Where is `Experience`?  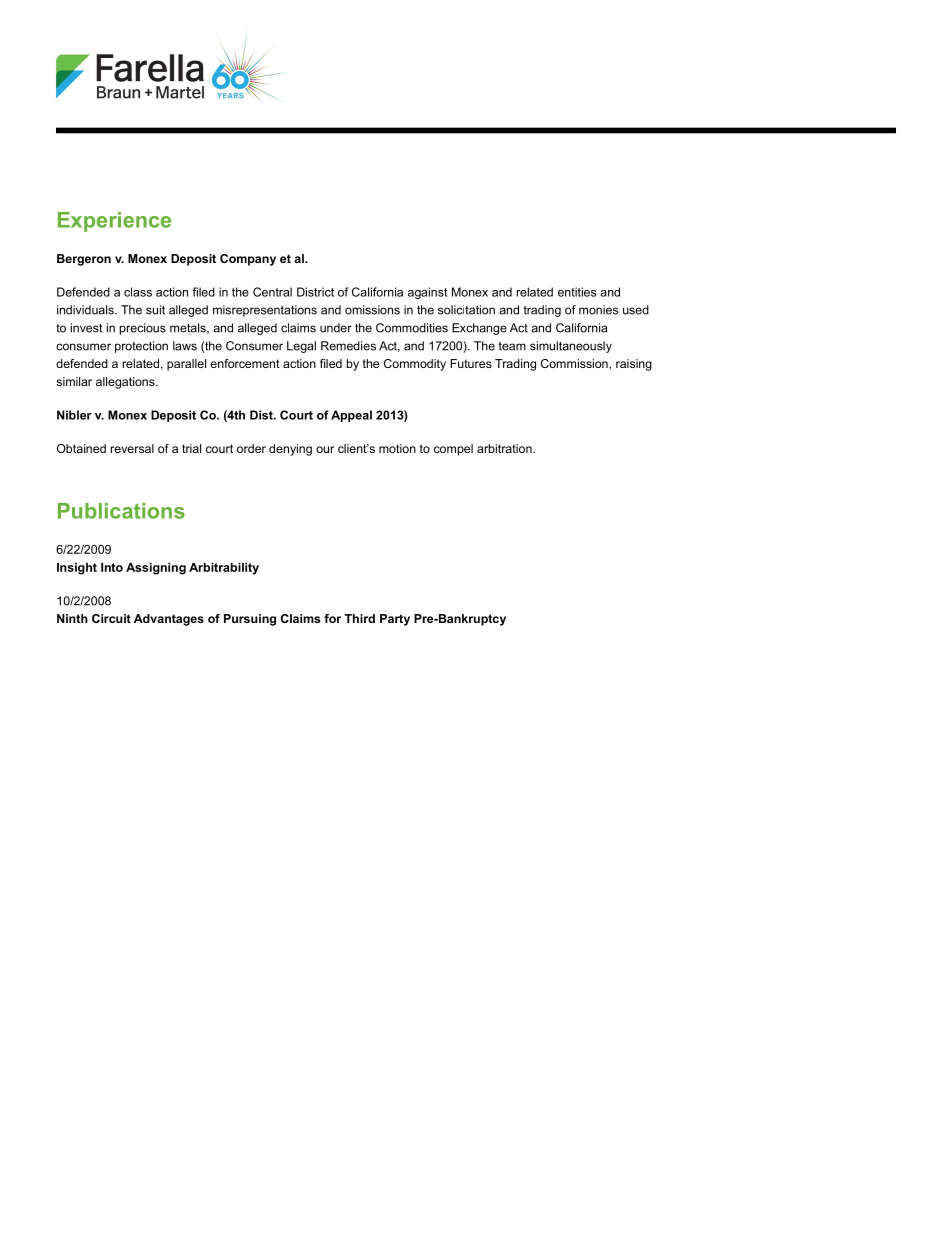
Experience is located at coordinates (114, 222).
